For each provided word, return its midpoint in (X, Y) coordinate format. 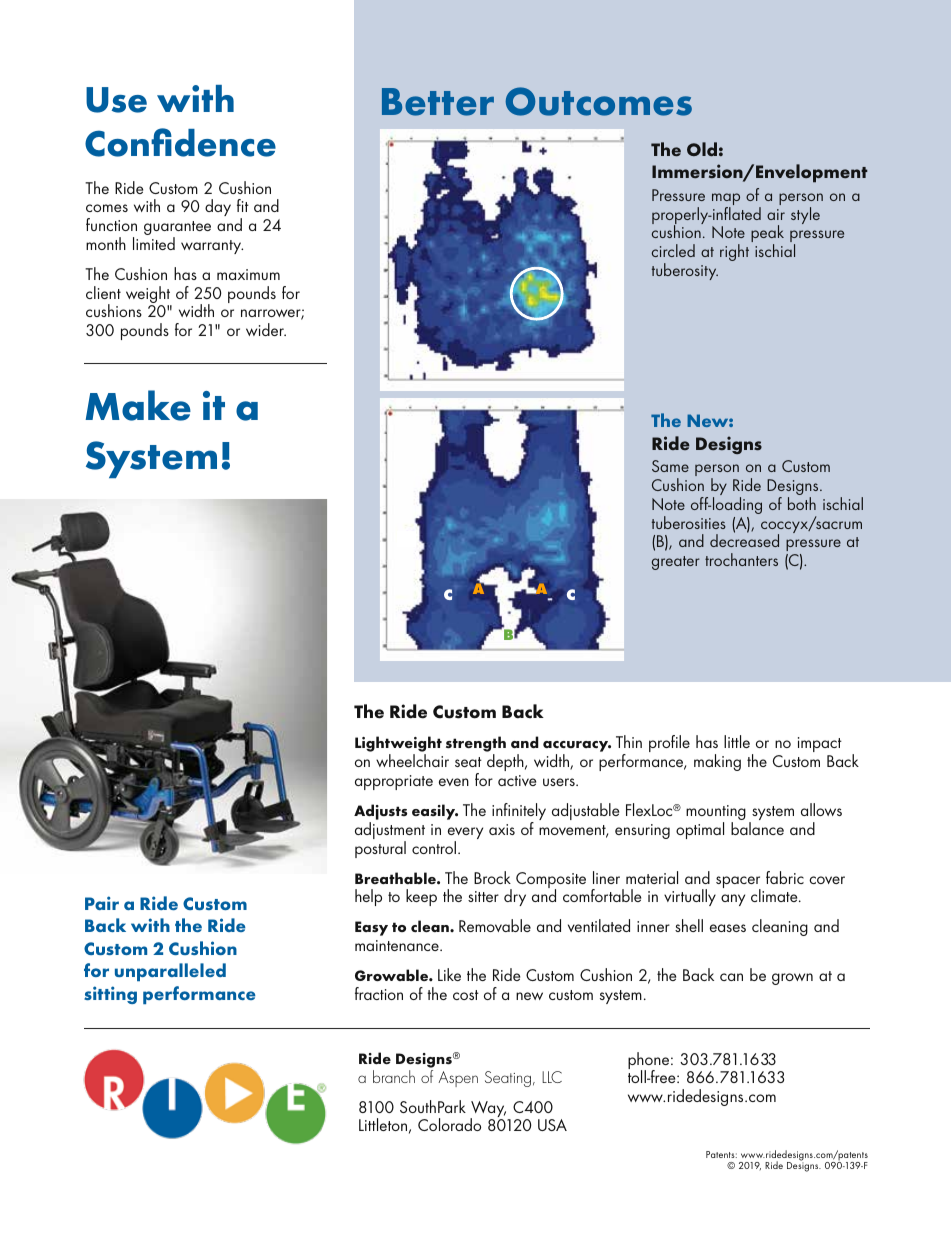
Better (438, 102)
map (726, 200)
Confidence (180, 142)
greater (676, 563)
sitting (110, 995)
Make (138, 405)
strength (476, 745)
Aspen (458, 1079)
